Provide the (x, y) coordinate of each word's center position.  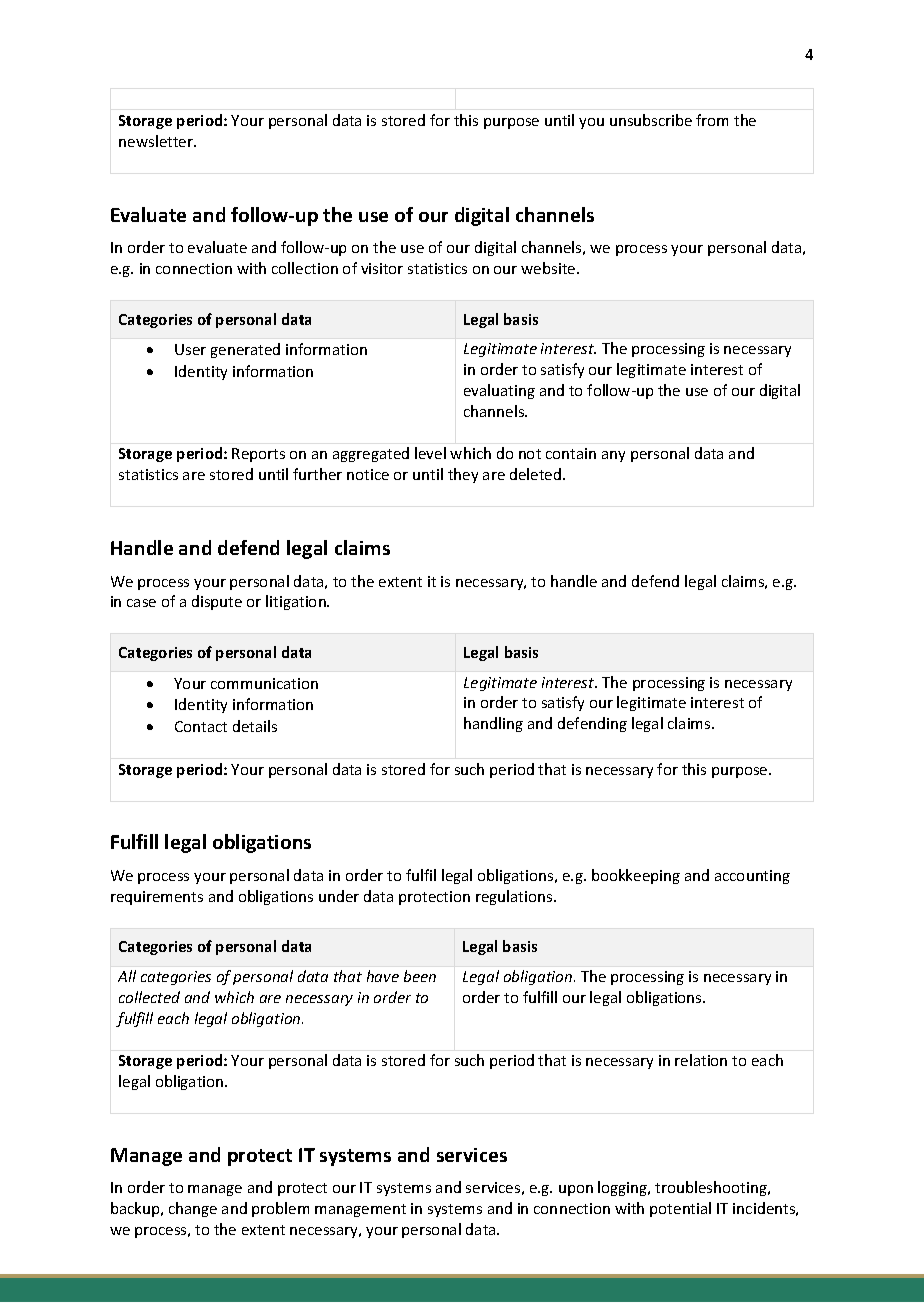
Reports (258, 455)
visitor (382, 268)
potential (680, 1209)
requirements (157, 898)
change (193, 1209)
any (613, 456)
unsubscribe (651, 120)
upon (576, 1190)
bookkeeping (636, 876)
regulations (515, 897)
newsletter (157, 141)
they (463, 475)
